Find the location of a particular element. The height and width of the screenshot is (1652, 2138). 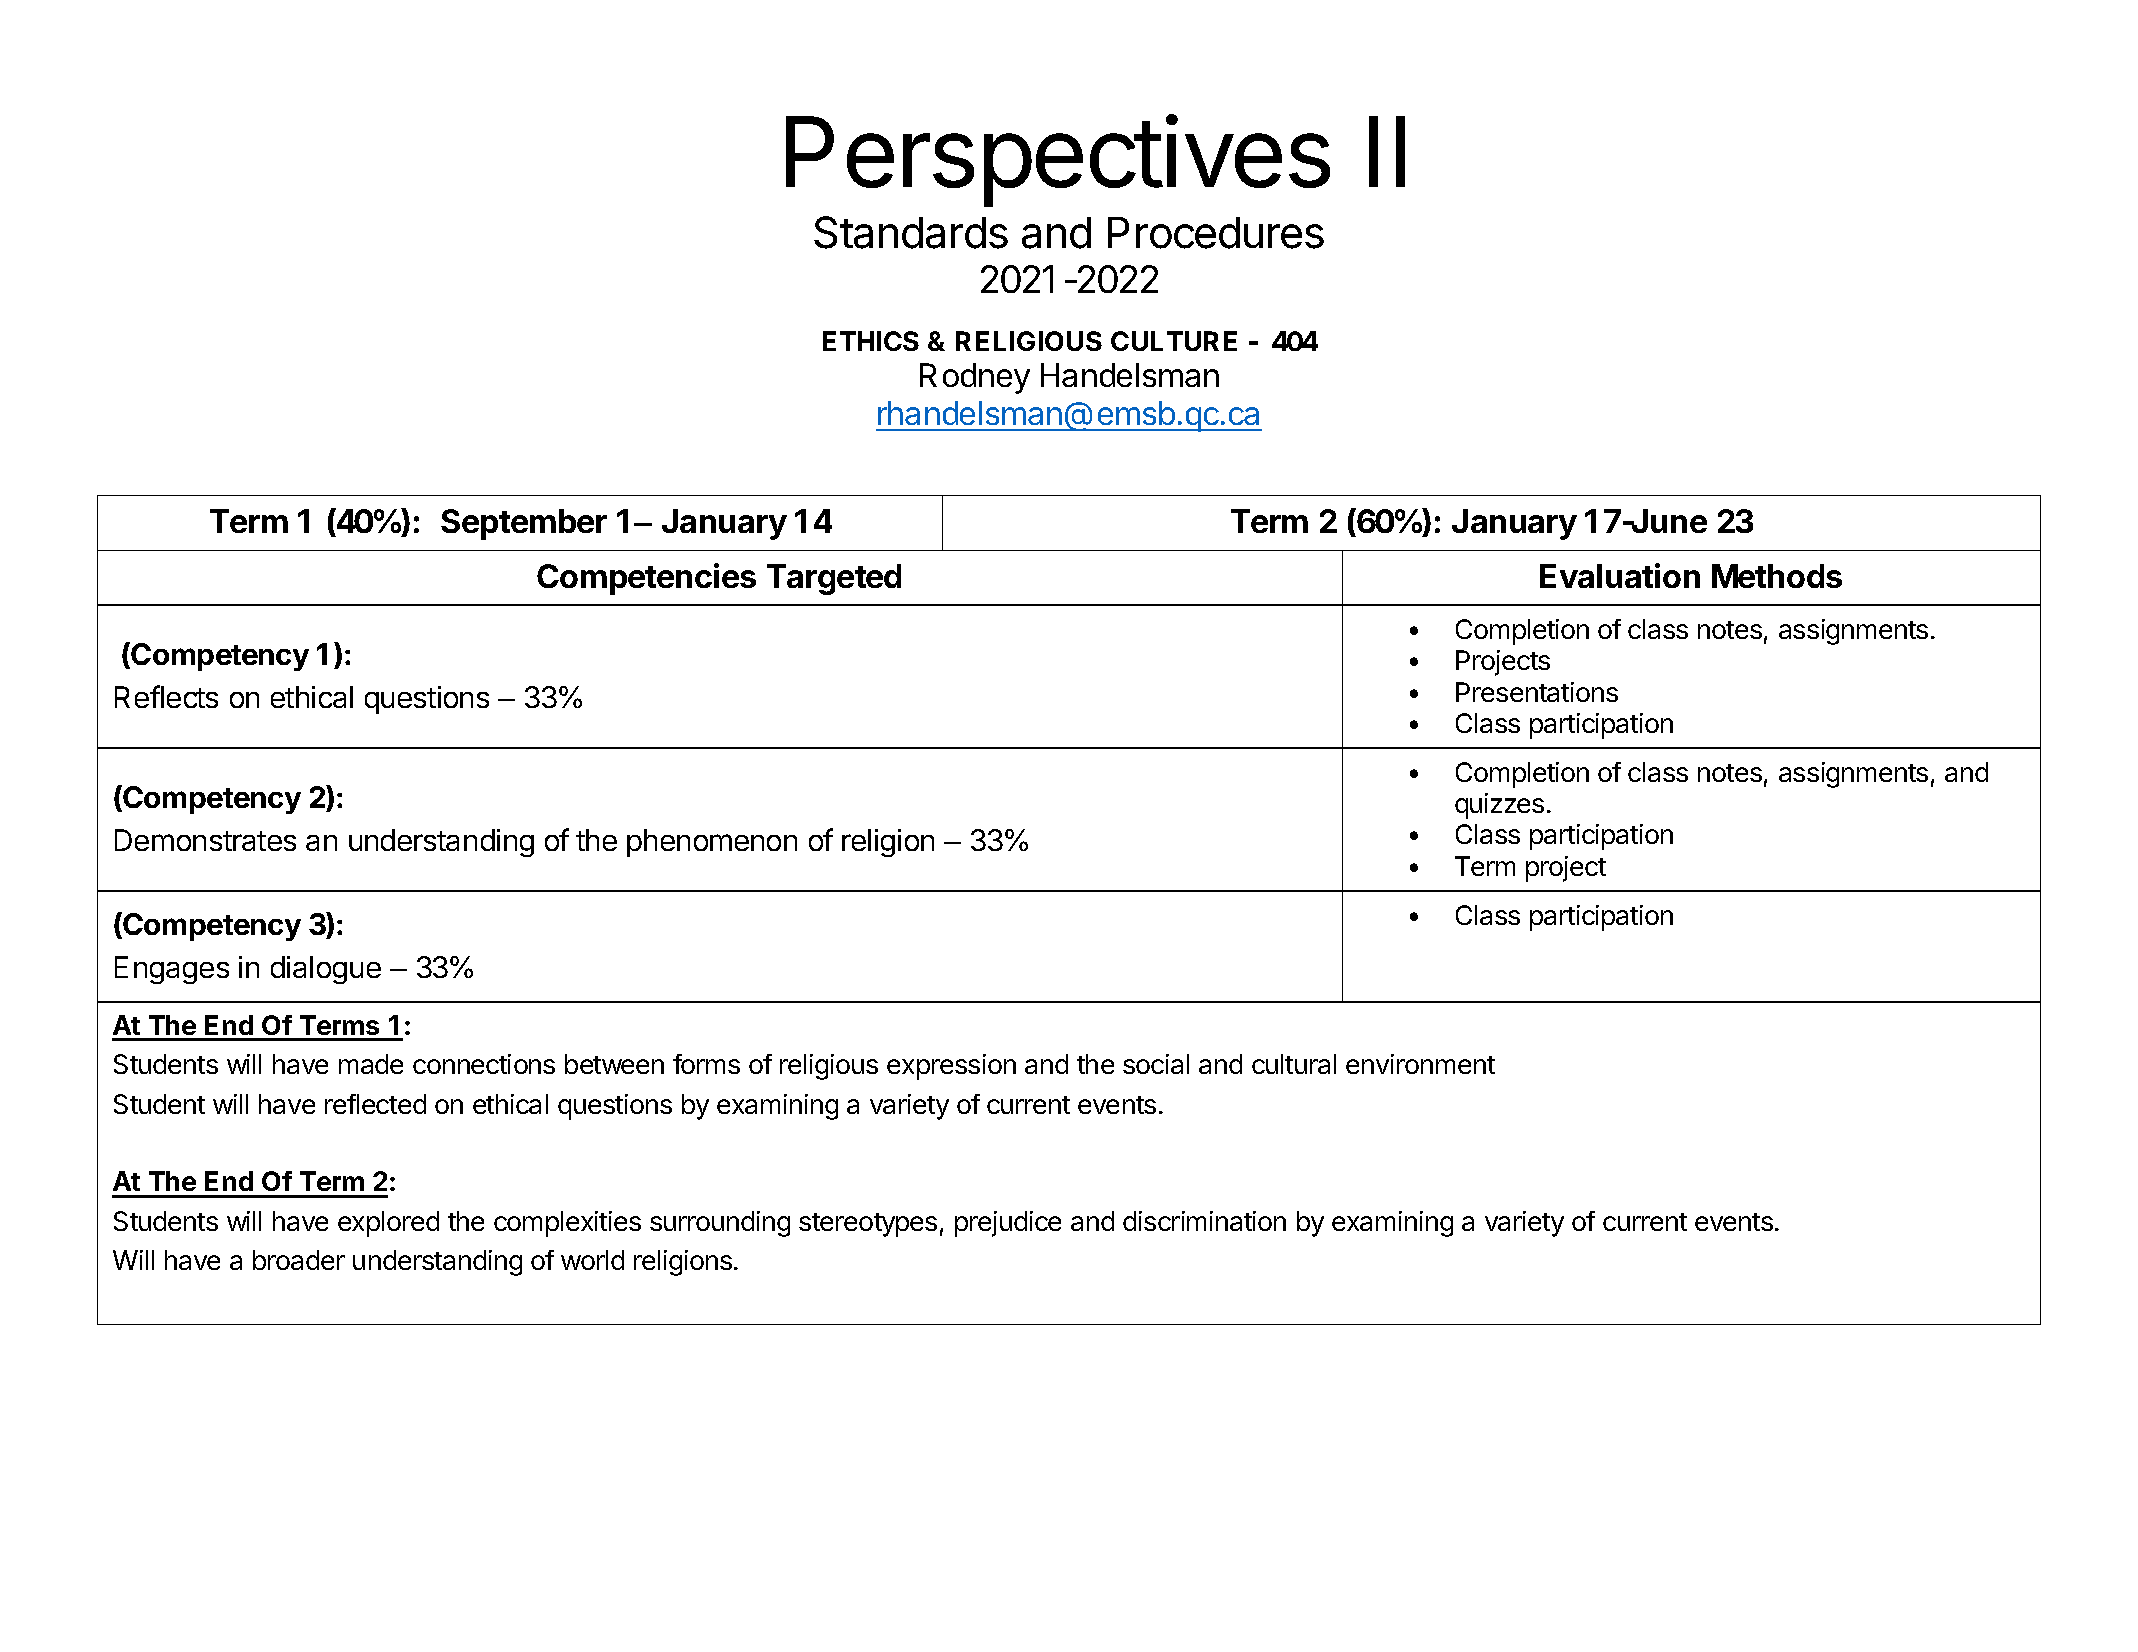

explored is located at coordinates (388, 1224).
